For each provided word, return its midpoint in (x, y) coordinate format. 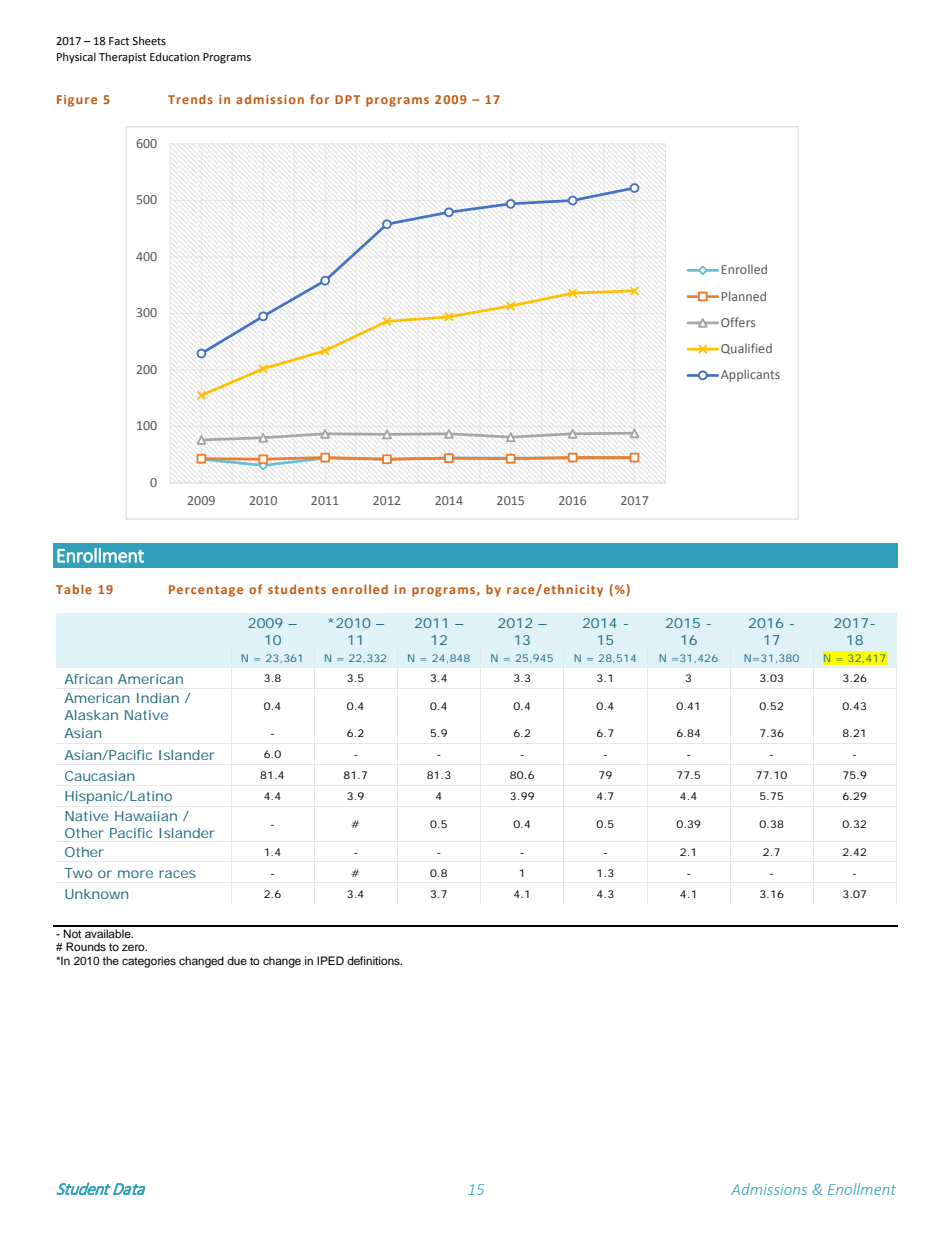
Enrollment (100, 555)
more (135, 874)
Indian (158, 698)
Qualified (746, 348)
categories (149, 962)
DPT (347, 99)
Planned (744, 296)
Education (174, 56)
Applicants (750, 375)
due (237, 960)
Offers (738, 322)
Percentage (206, 591)
